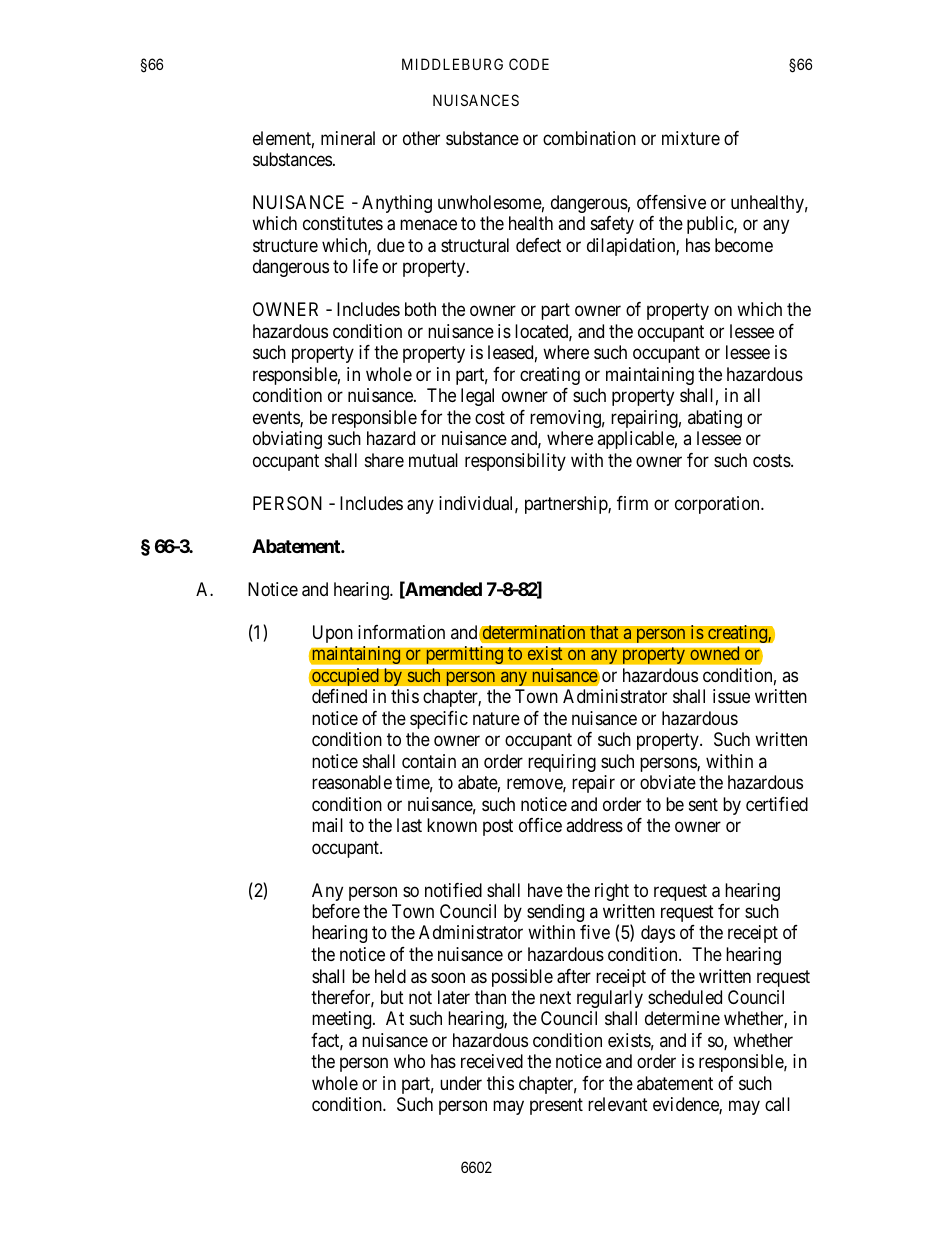 The image size is (952, 1233). Describe the element at coordinates (333, 634) in the screenshot. I see `Upon` at that location.
